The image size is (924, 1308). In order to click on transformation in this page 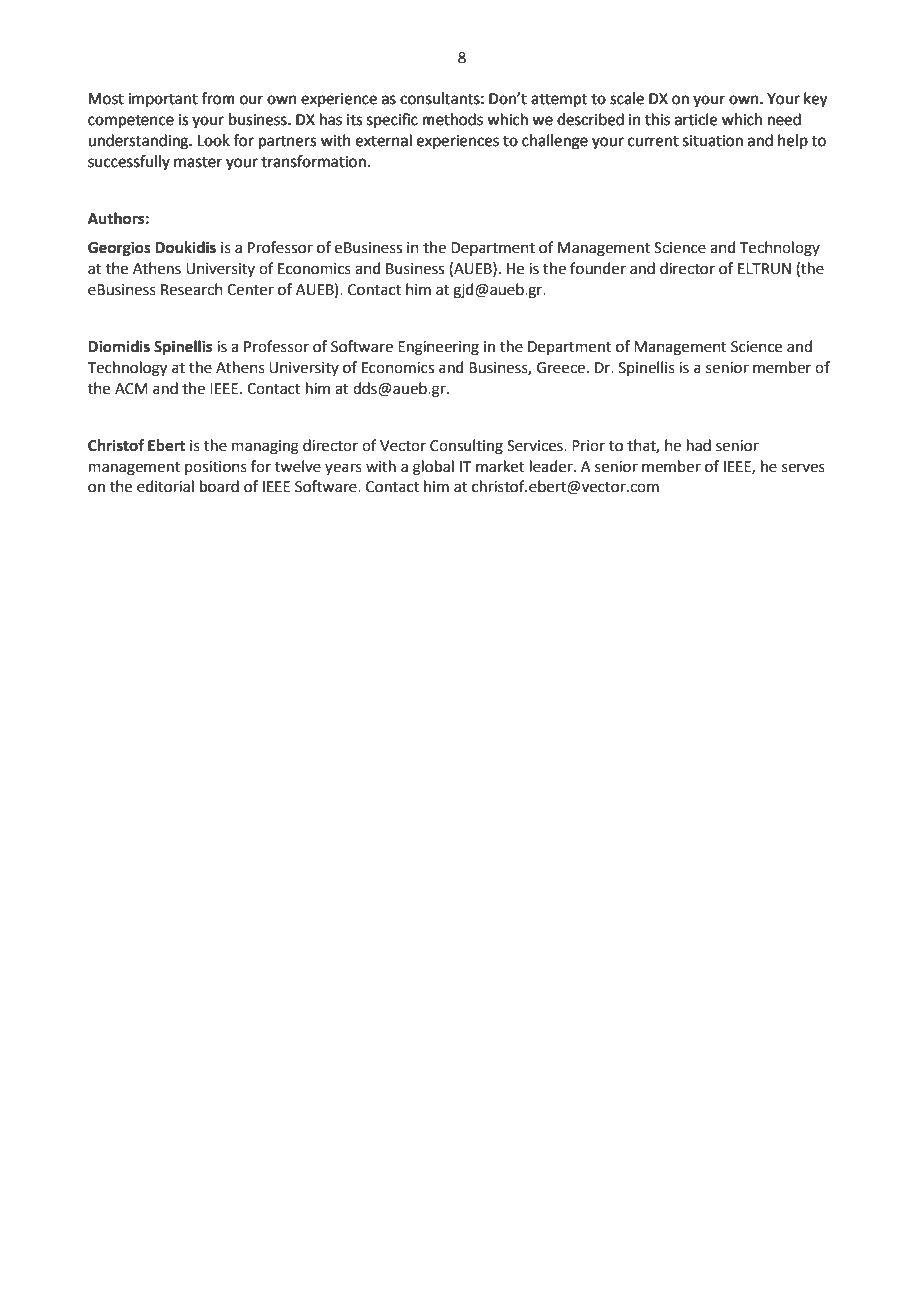, I will do `click(313, 161)`.
